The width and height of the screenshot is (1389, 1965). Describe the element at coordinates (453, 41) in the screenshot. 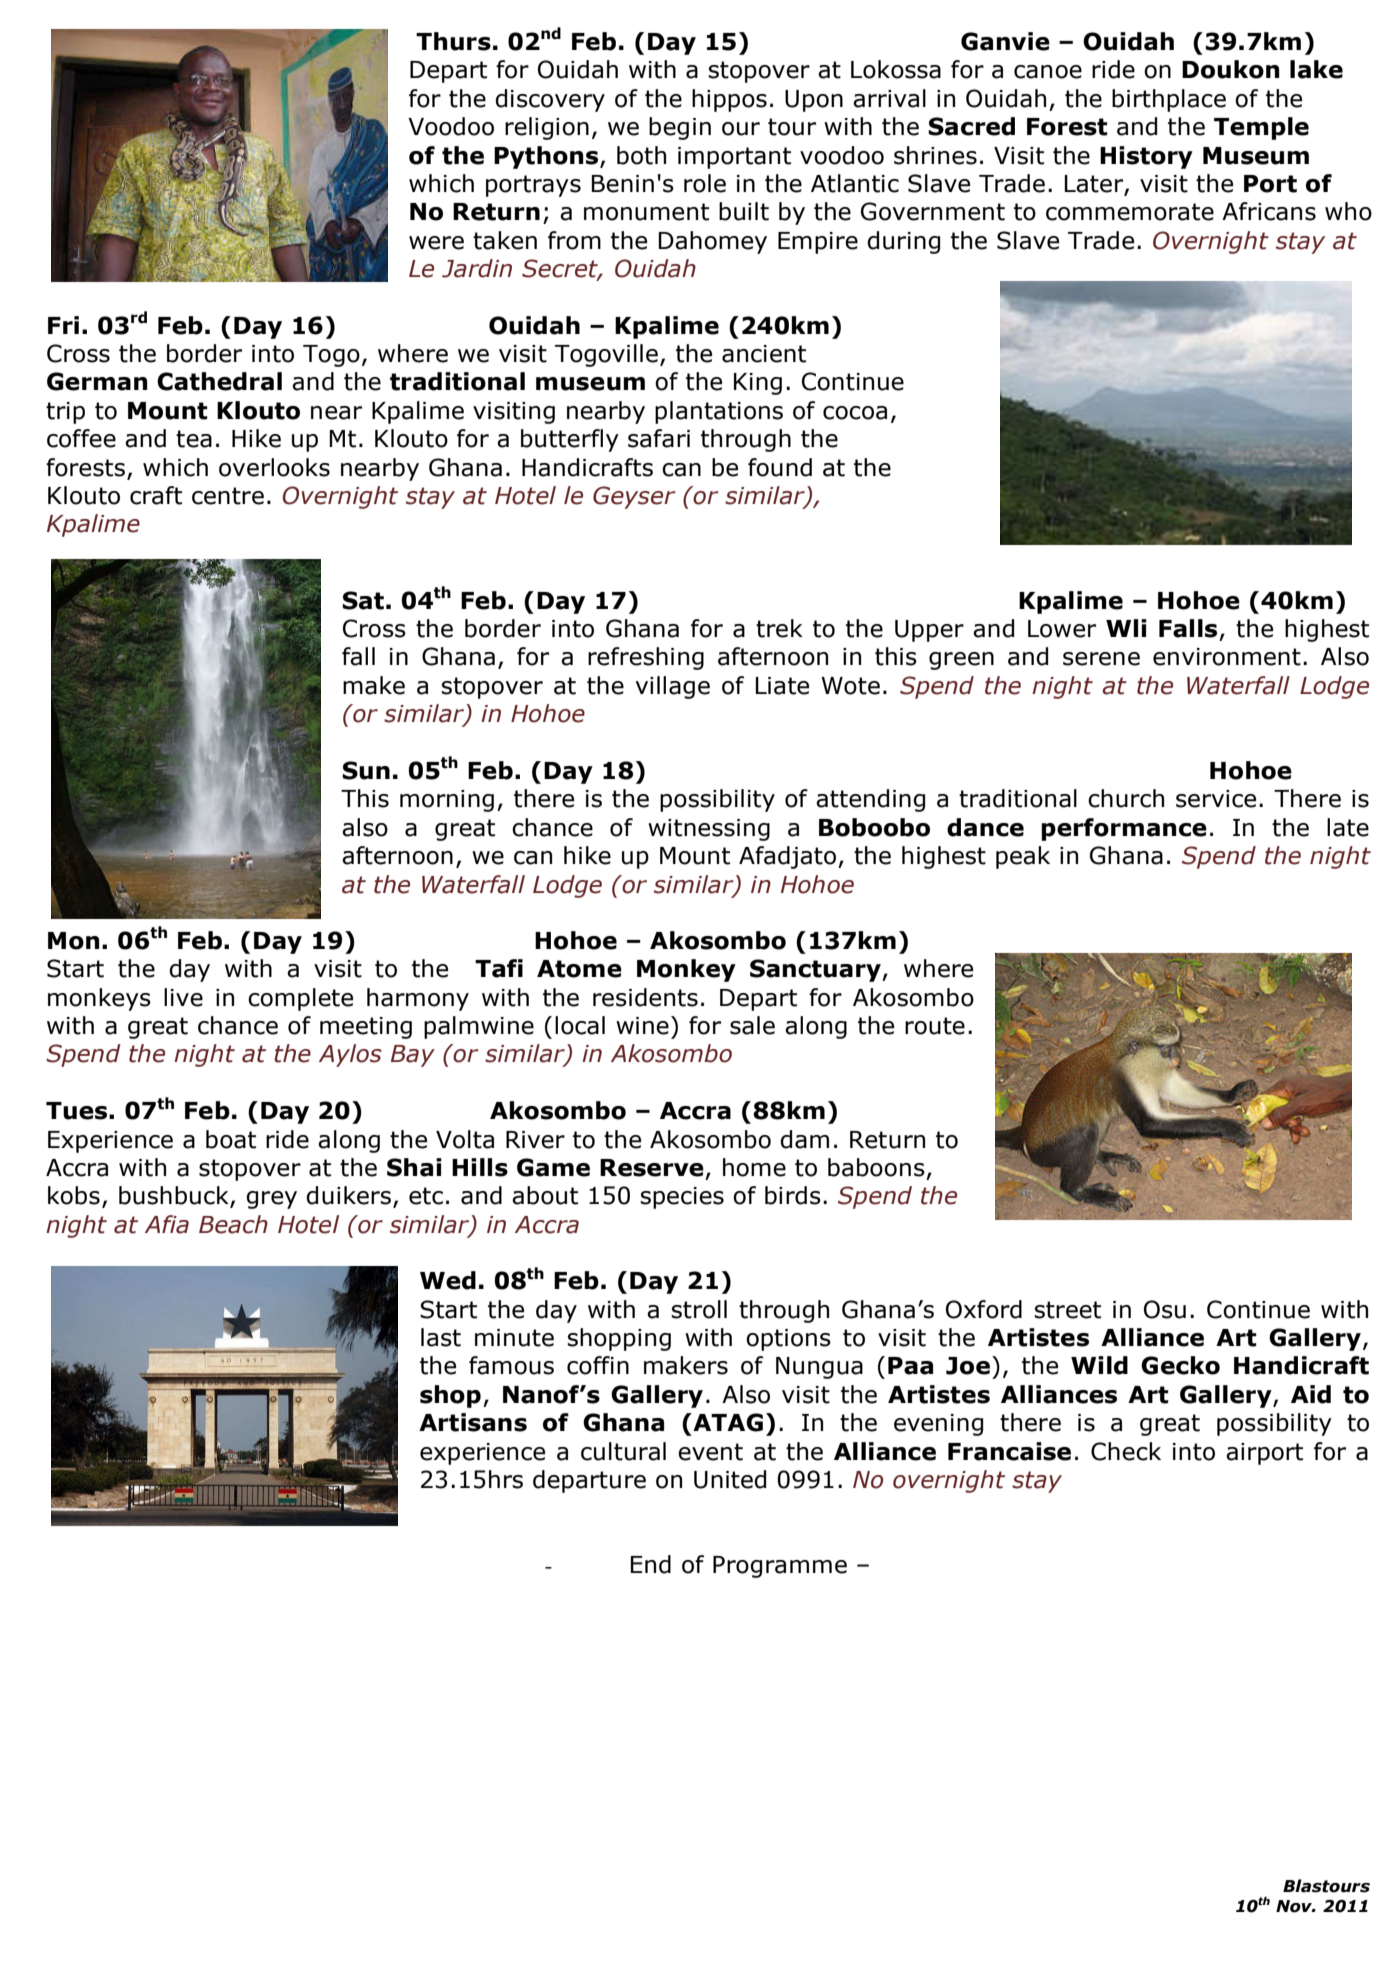

I see `Thurs` at that location.
